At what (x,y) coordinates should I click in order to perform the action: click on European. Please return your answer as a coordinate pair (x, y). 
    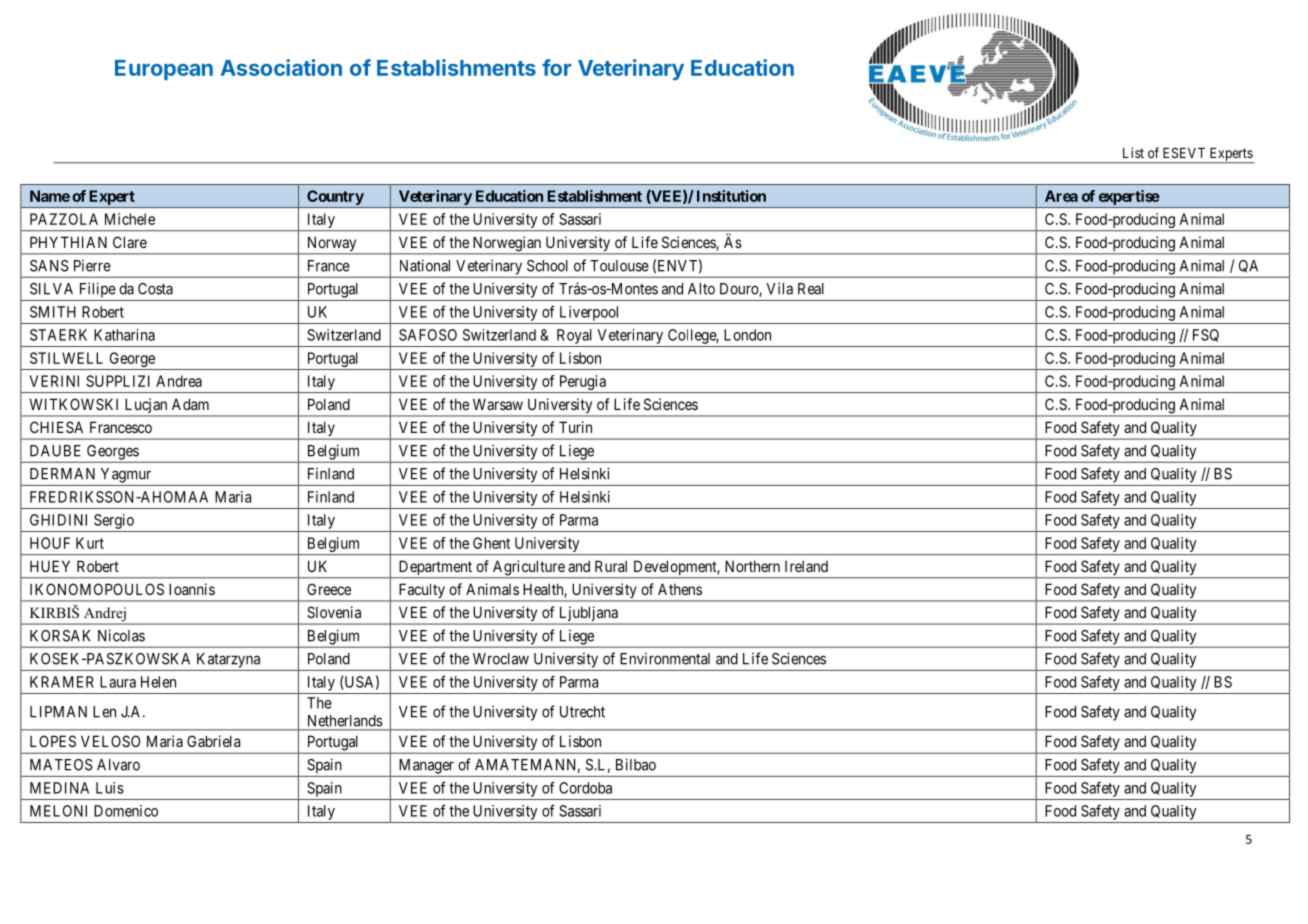
    Looking at the image, I should click on (164, 70).
